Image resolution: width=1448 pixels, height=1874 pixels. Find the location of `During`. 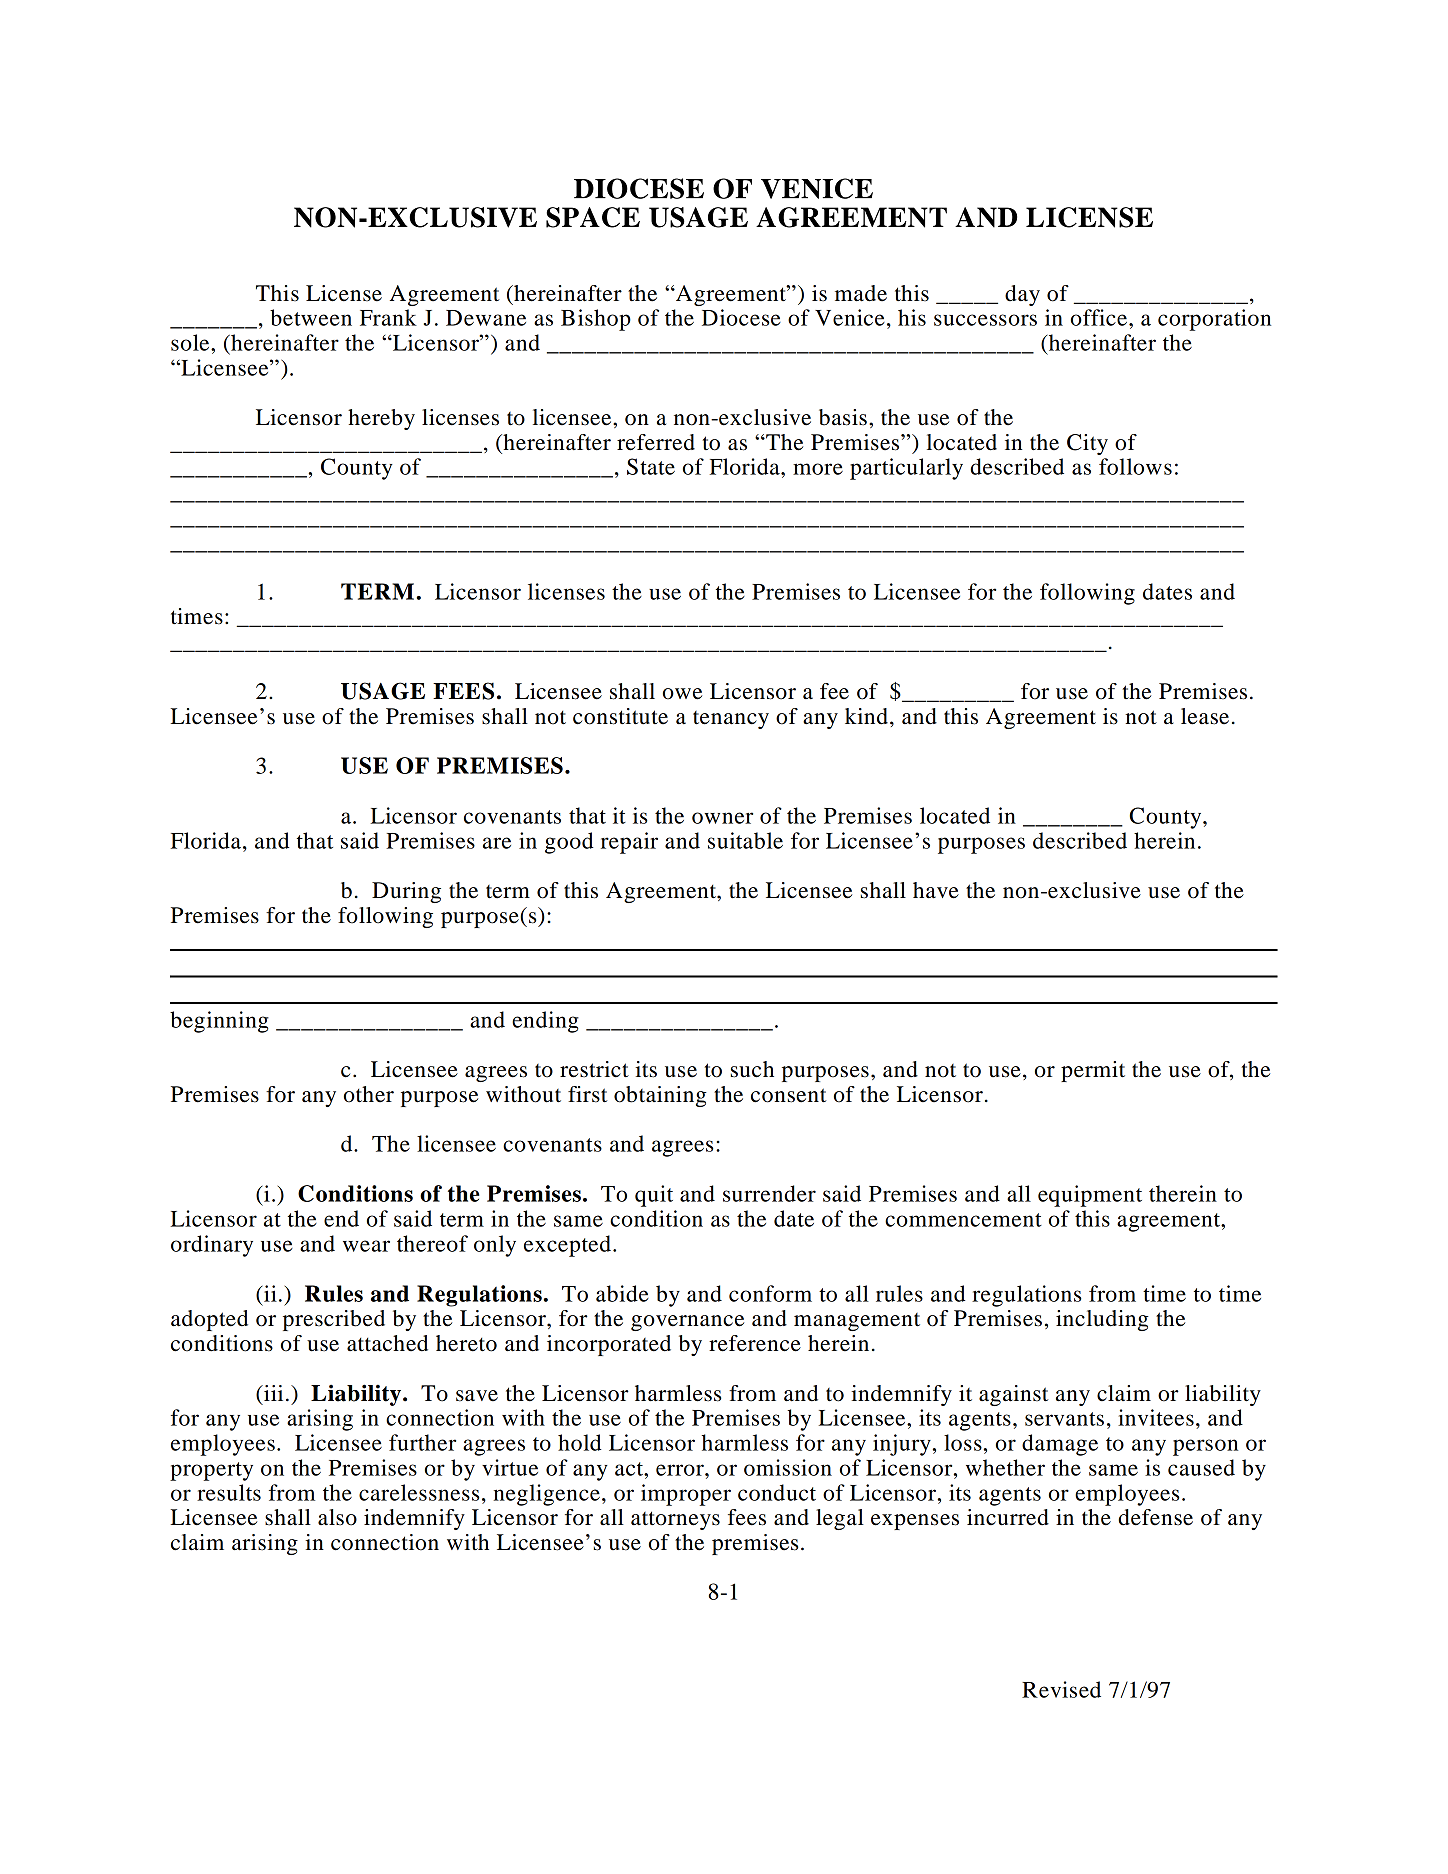

During is located at coordinates (406, 892).
